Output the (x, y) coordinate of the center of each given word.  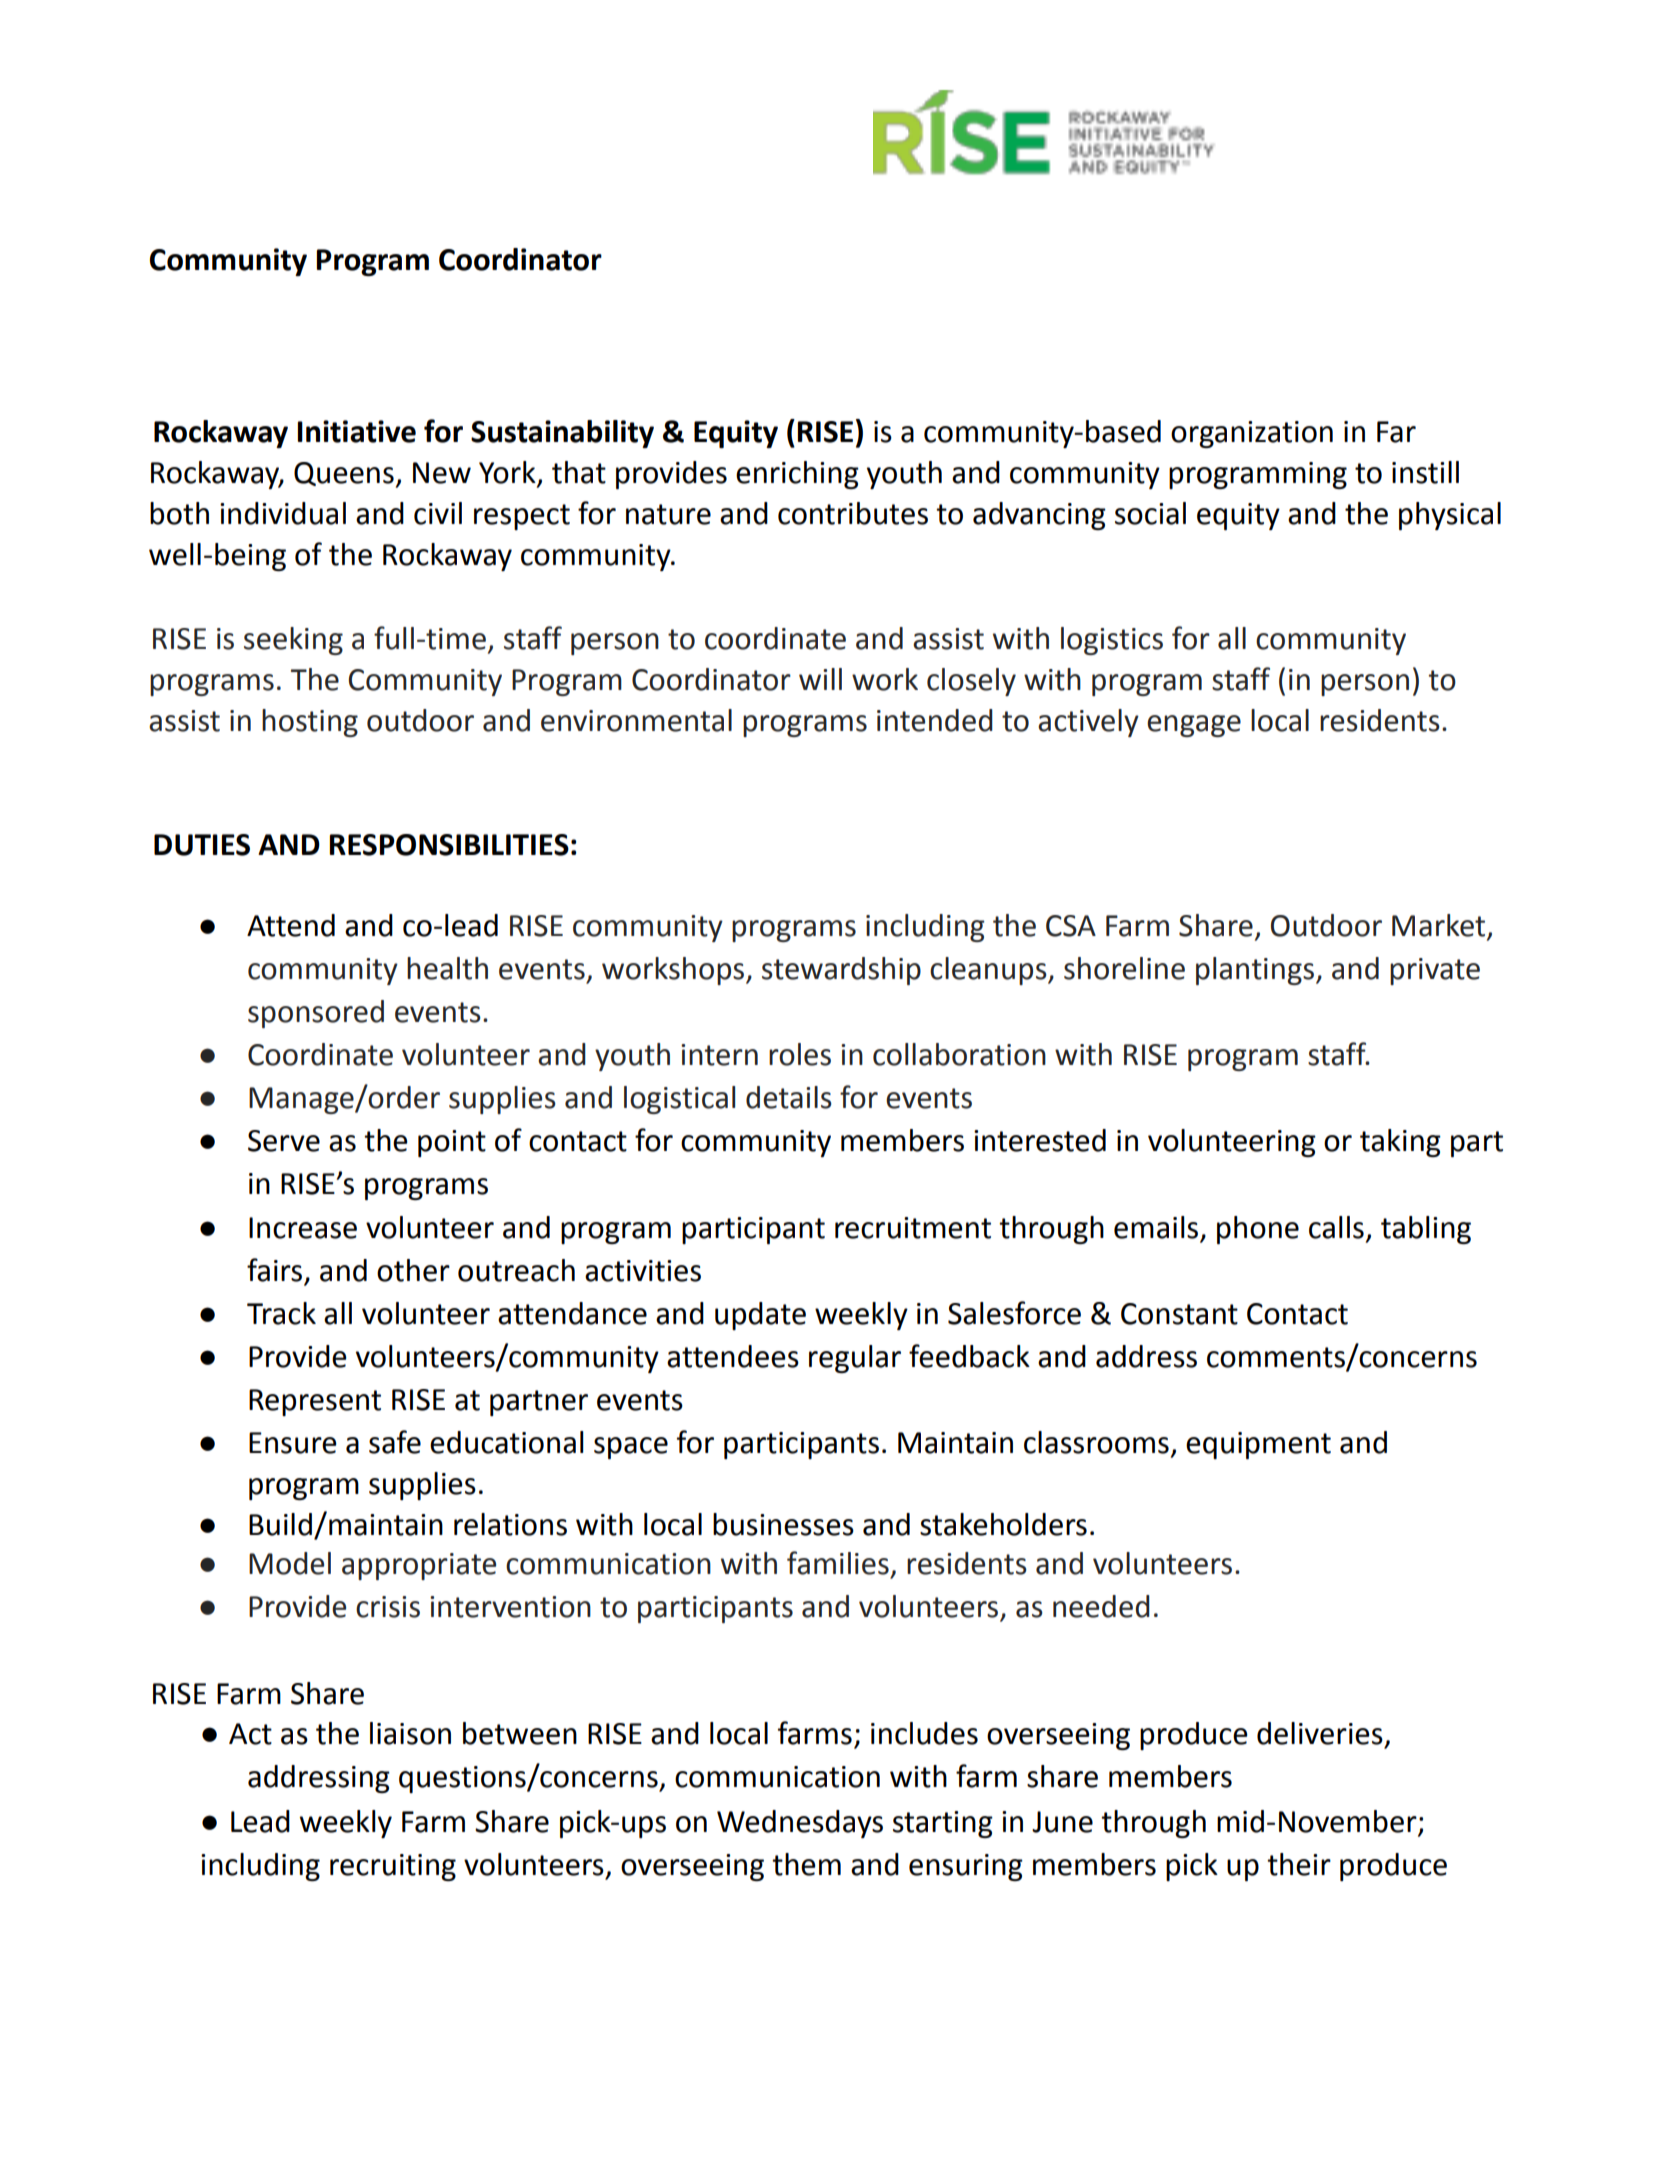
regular (855, 1359)
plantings (1255, 971)
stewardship (841, 971)
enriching (797, 475)
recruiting (393, 1867)
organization (1252, 434)
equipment (1258, 1445)
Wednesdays (800, 1824)
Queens (345, 475)
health (447, 968)
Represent (315, 1402)
